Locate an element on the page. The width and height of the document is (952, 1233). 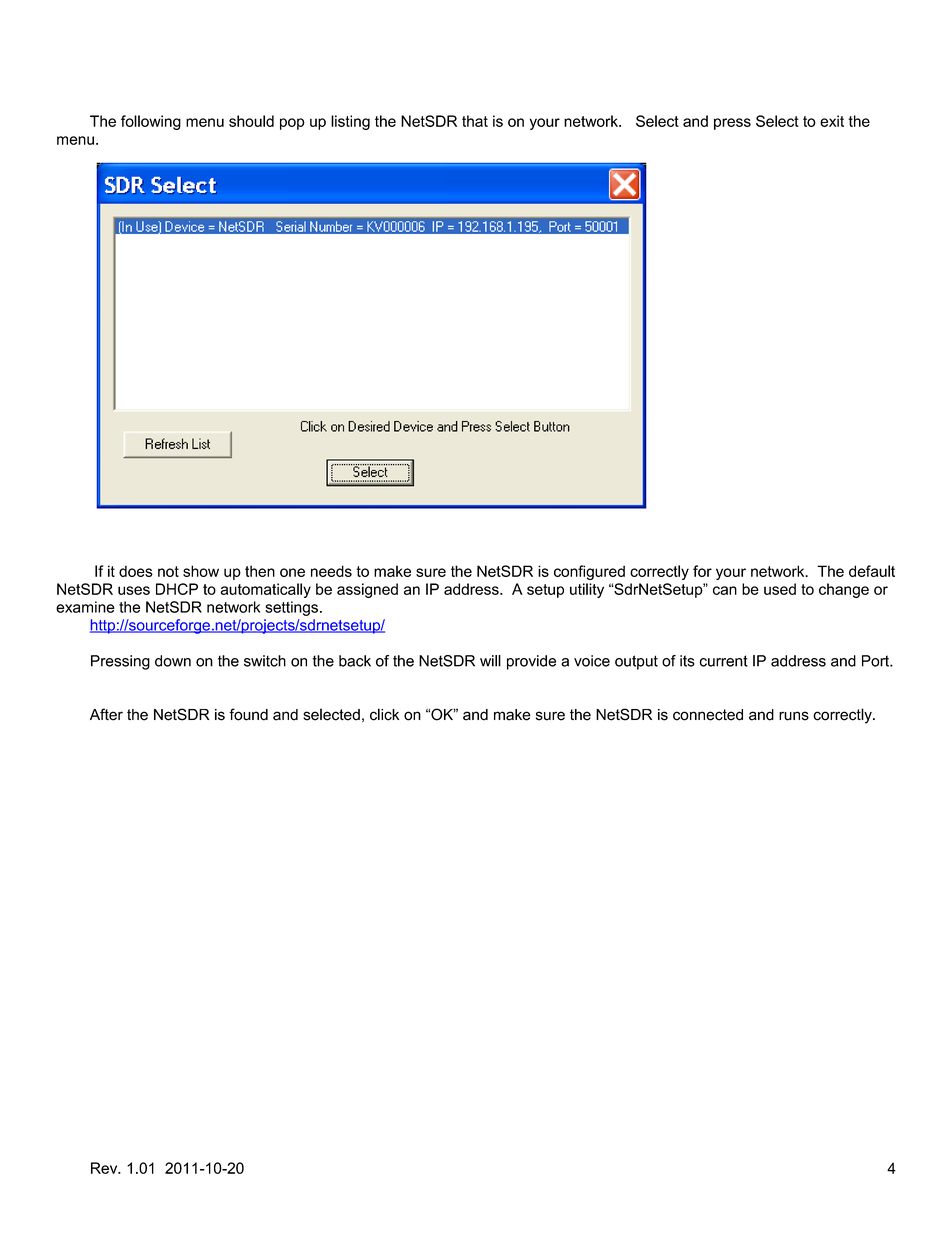
click is located at coordinates (384, 714).
